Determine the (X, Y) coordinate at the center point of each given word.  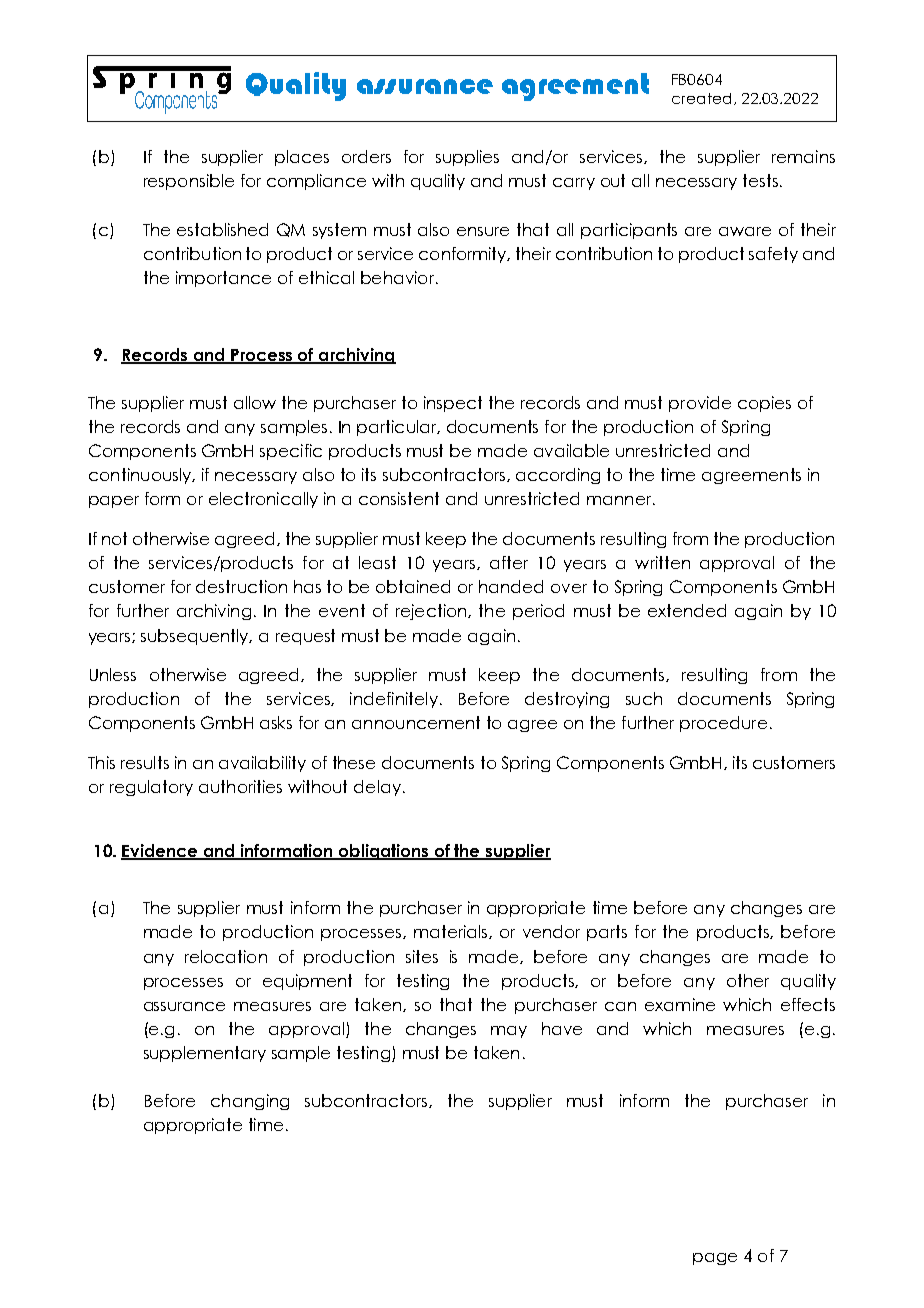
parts (607, 933)
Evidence (160, 851)
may (509, 1032)
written (662, 562)
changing (250, 1102)
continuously (141, 476)
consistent (399, 498)
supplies (467, 158)
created (701, 98)
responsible (189, 182)
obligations (384, 852)
